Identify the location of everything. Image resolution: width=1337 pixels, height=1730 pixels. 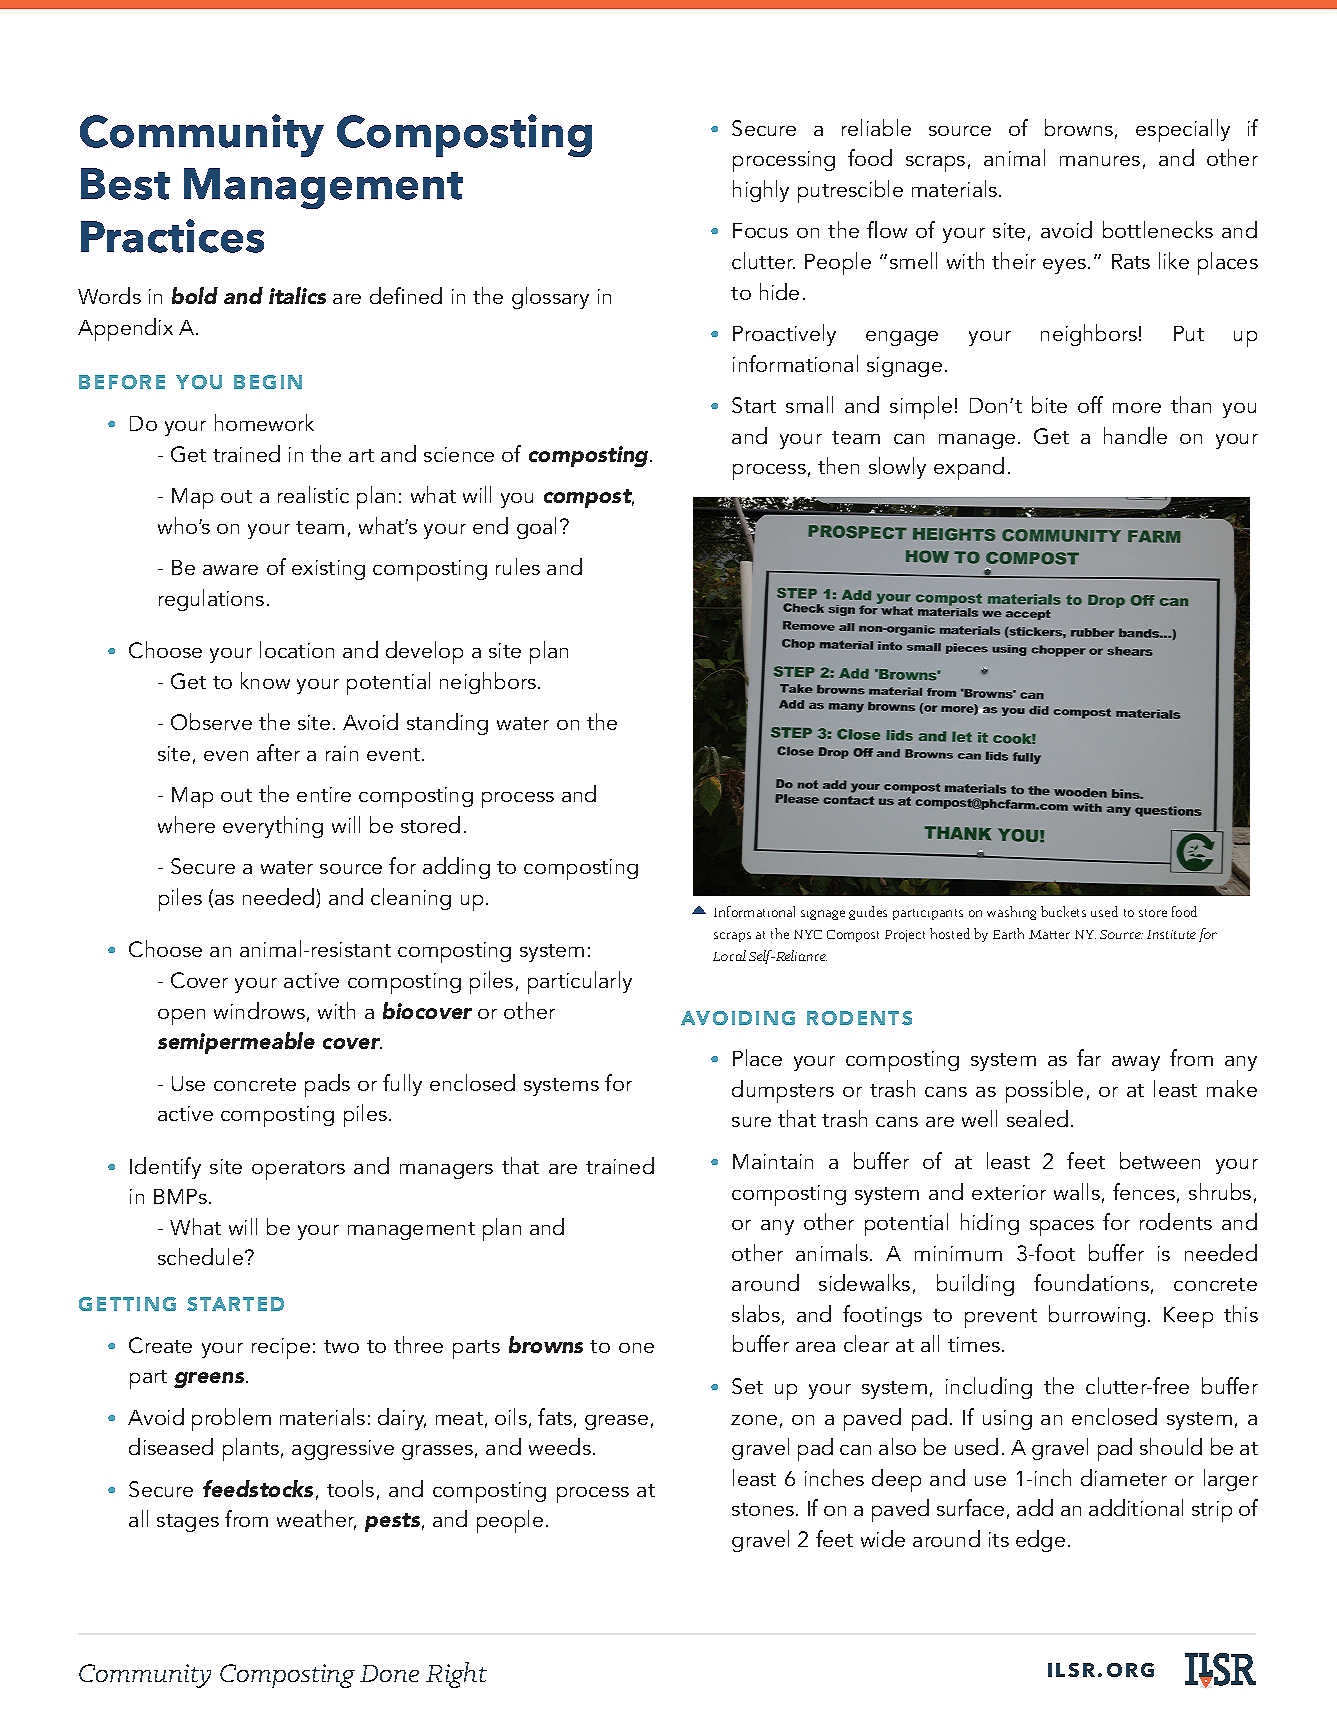
(273, 827).
